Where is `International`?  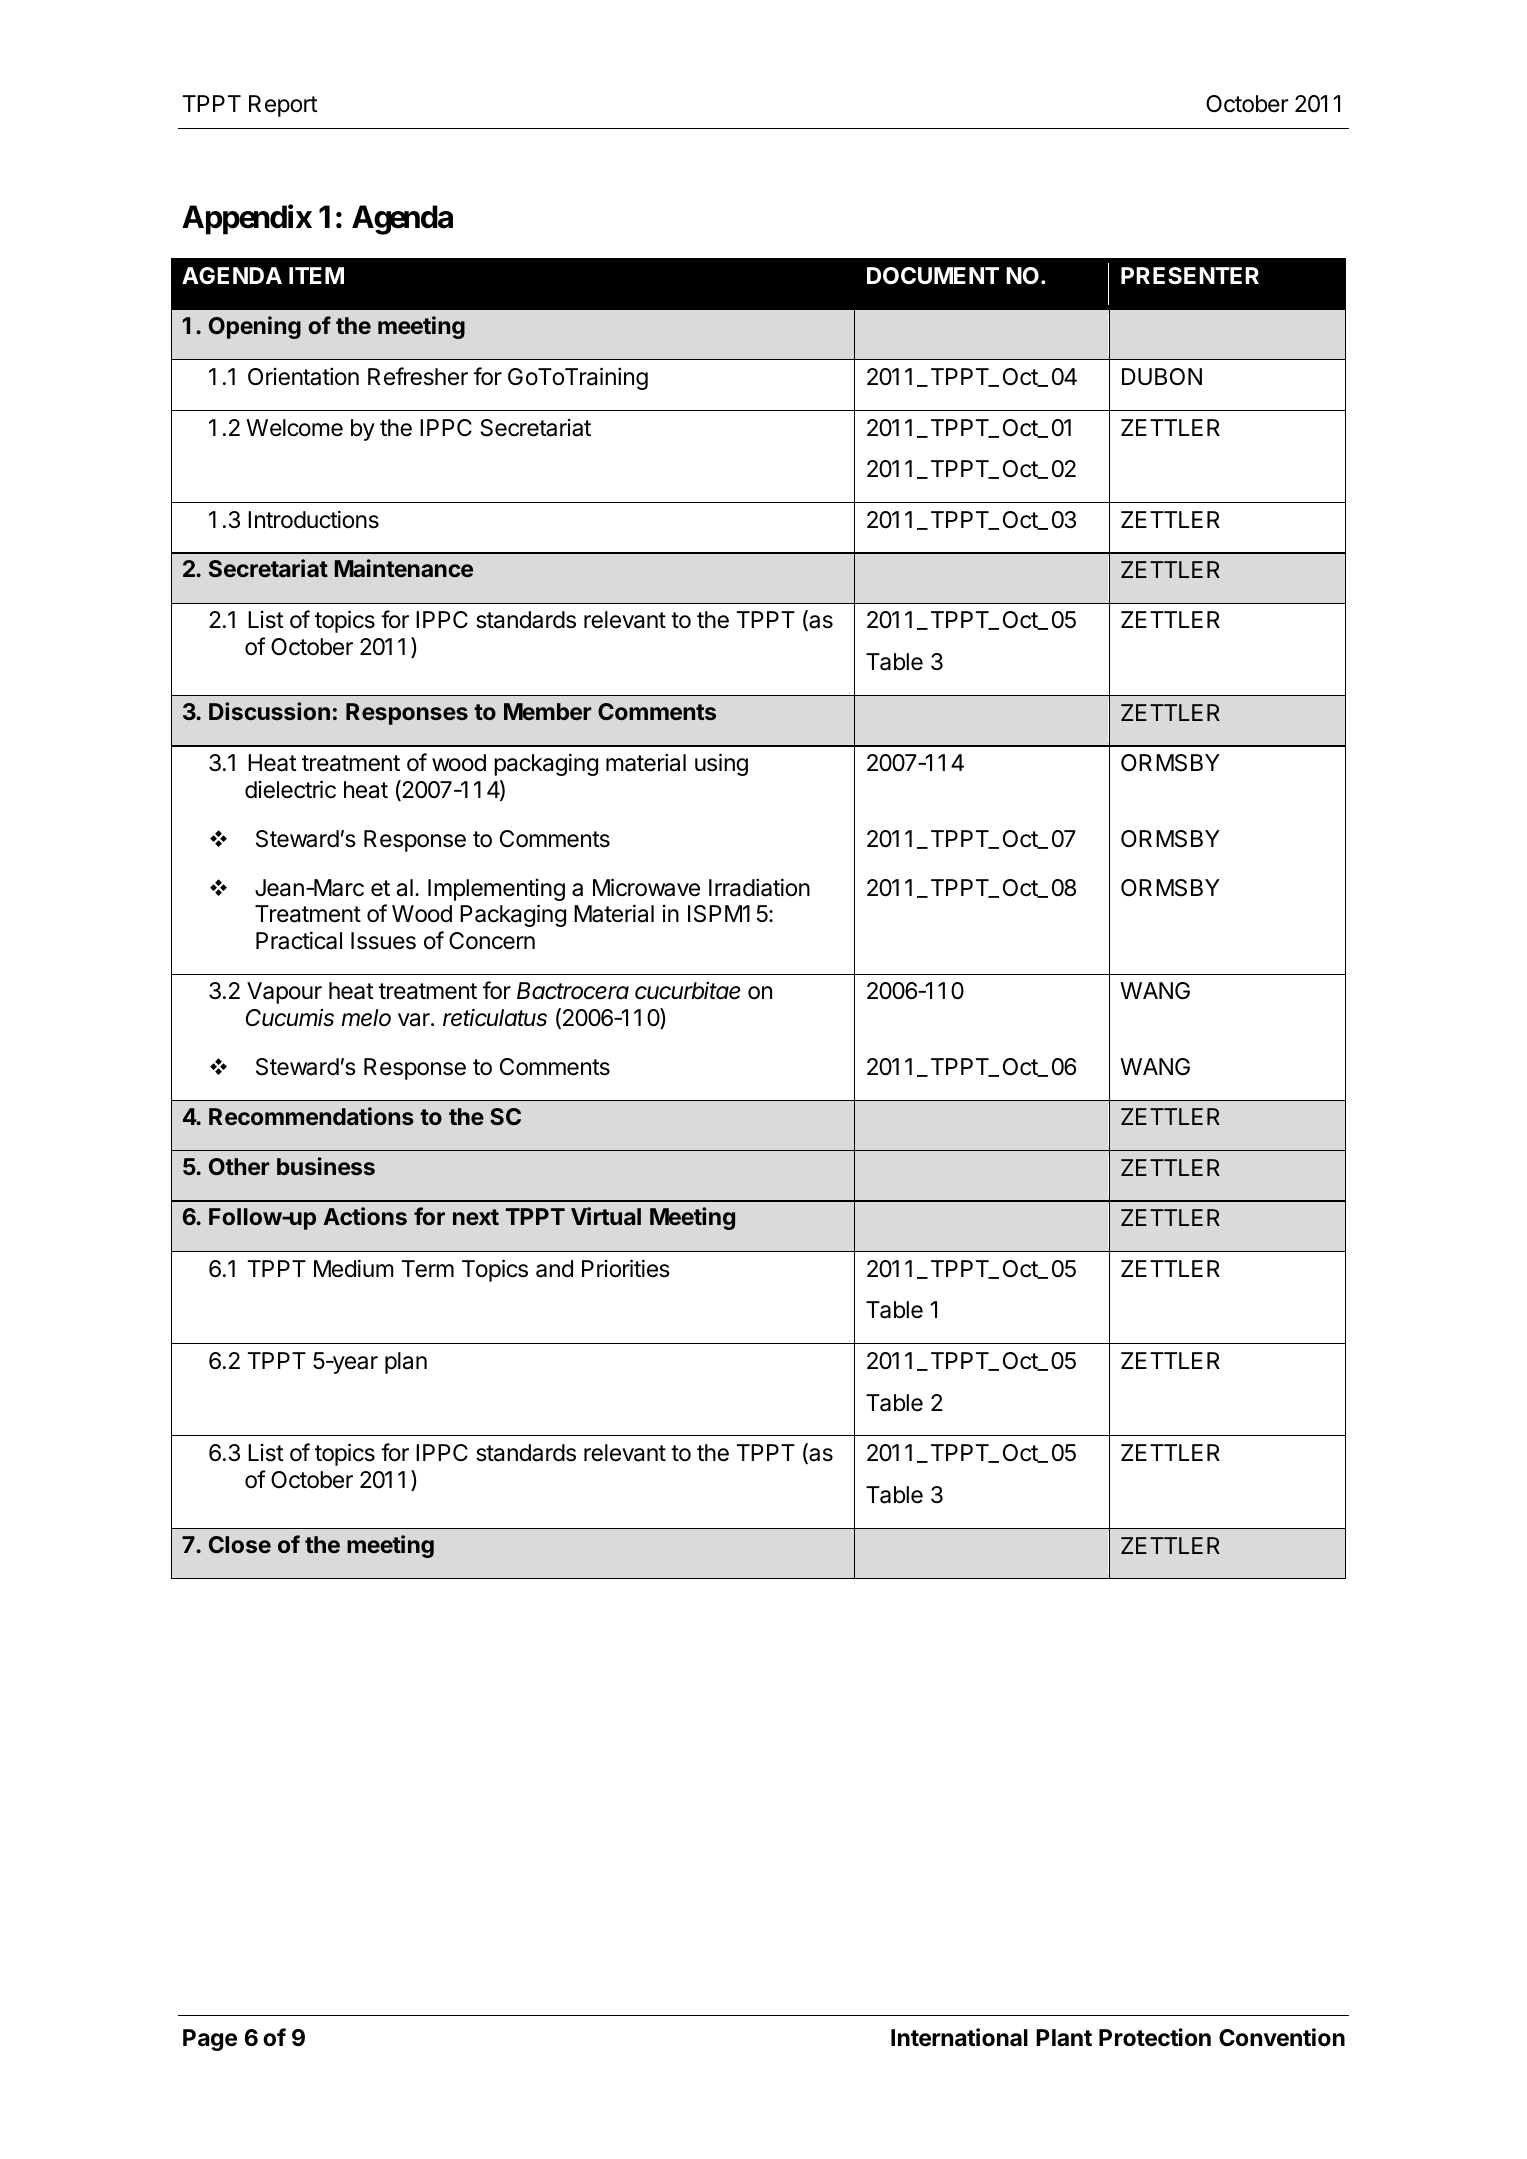 International is located at coordinates (959, 2037).
